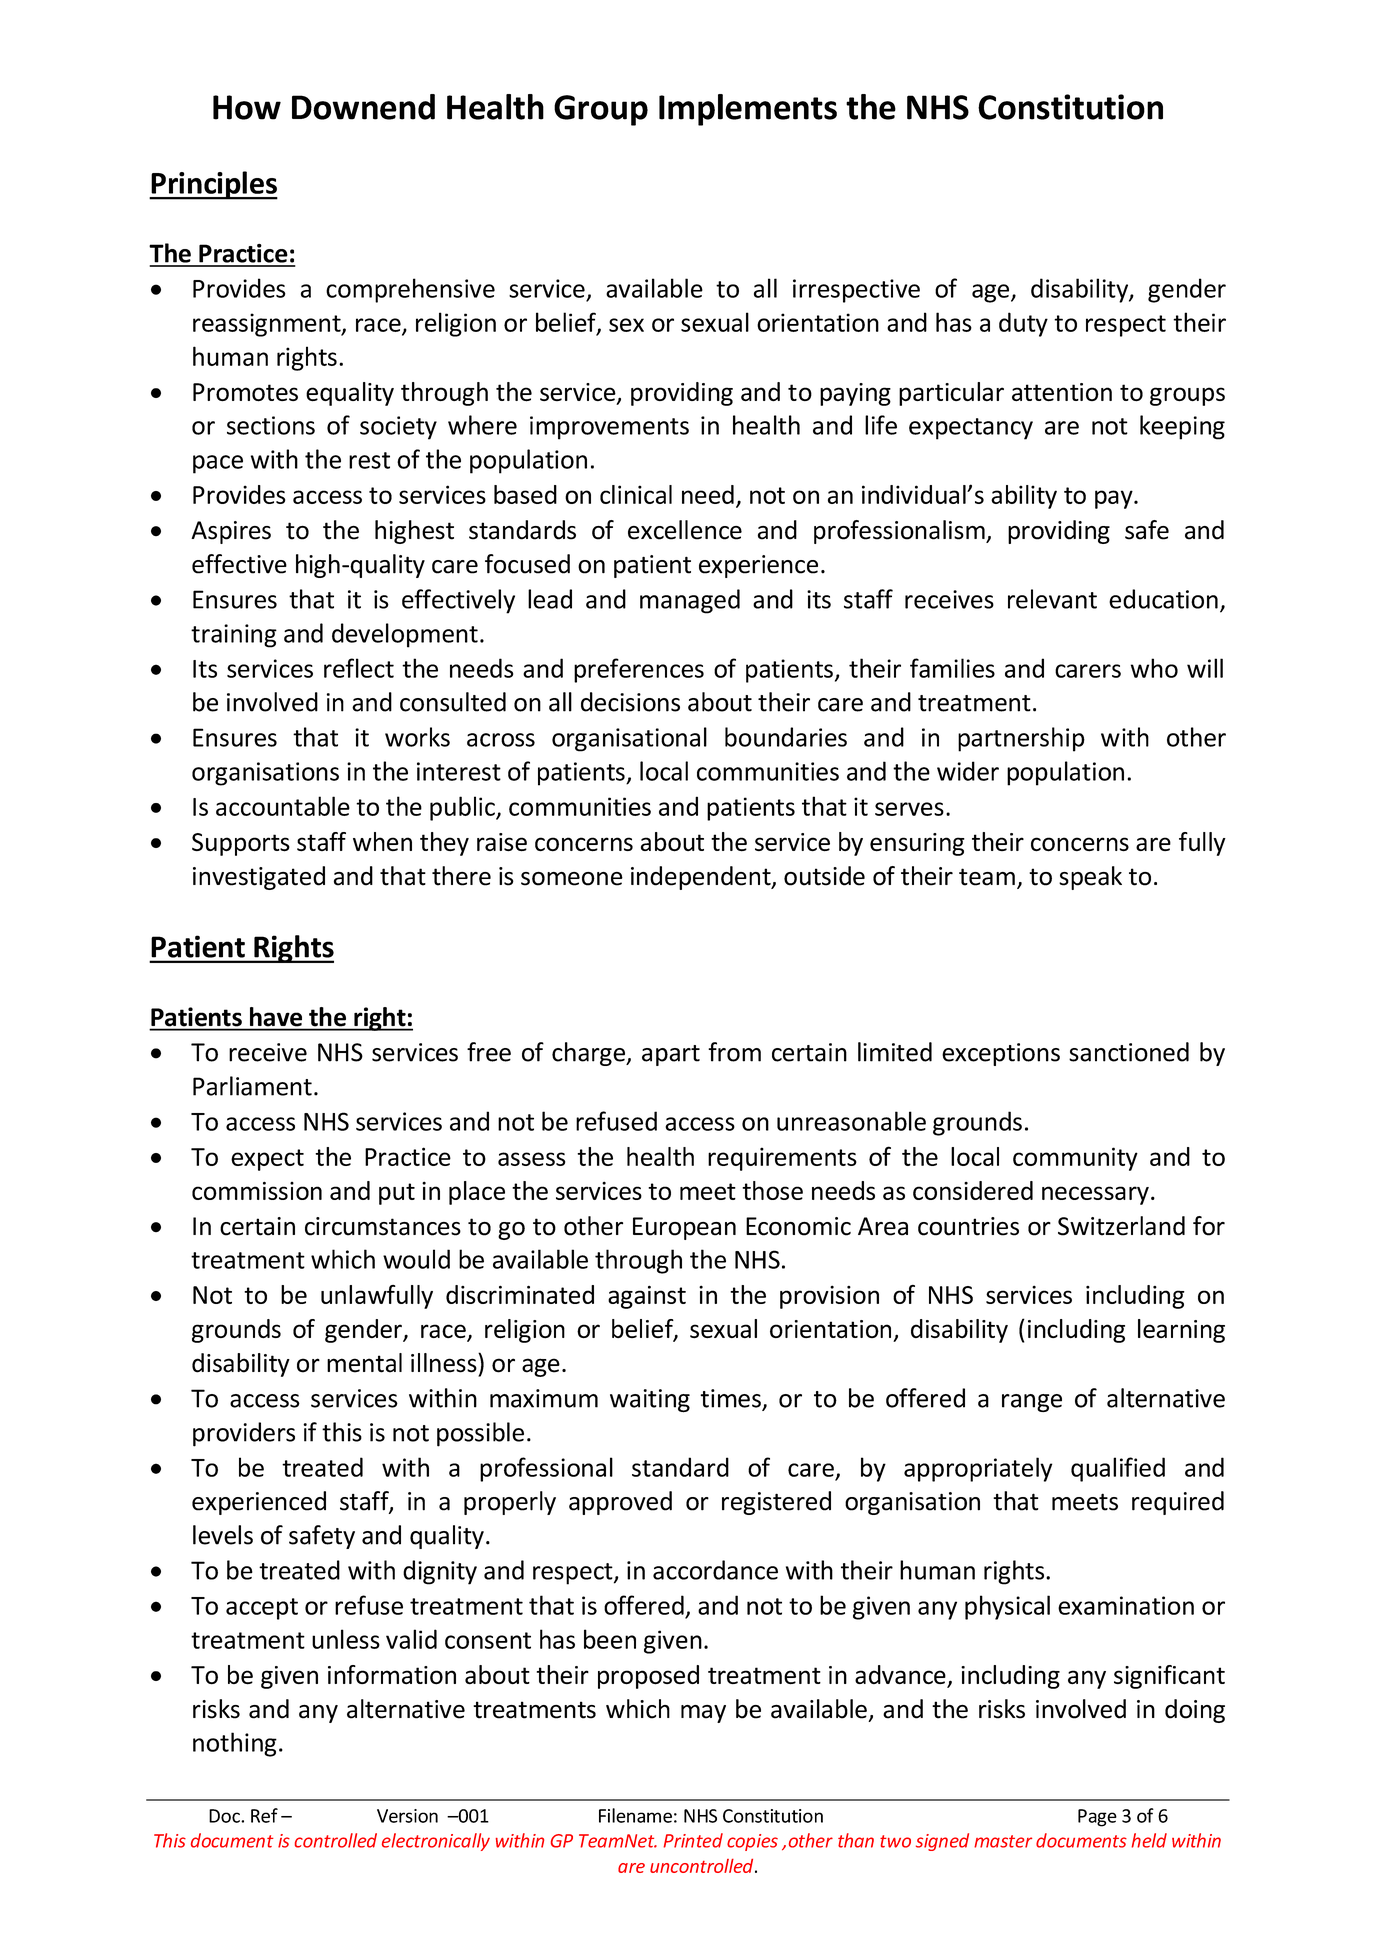 This document has height=1945, width=1375. Describe the element at coordinates (693, 1840) in the document. I see `Printed` at that location.
